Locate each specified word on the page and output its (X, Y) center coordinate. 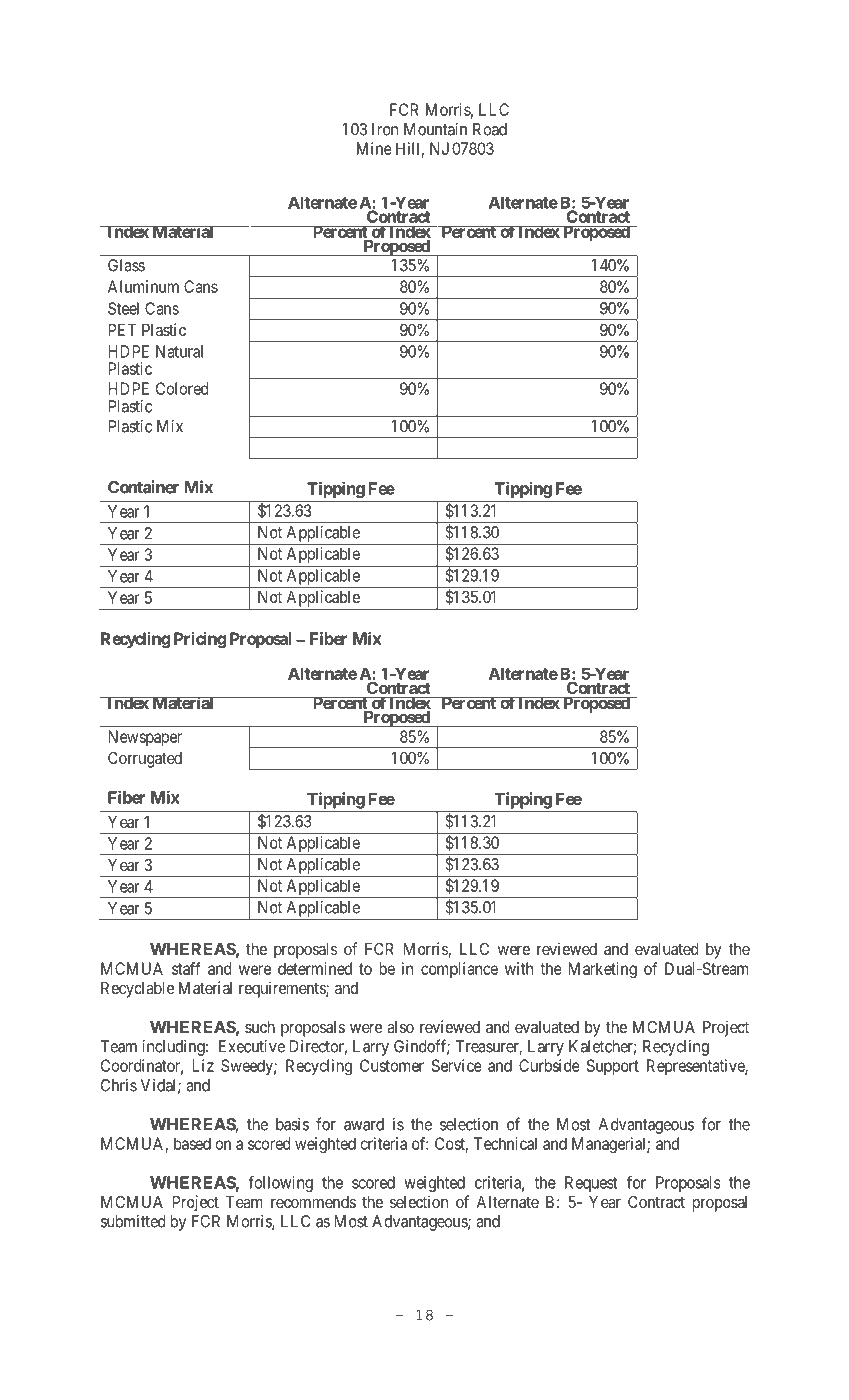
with (519, 968)
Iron (385, 129)
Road (490, 129)
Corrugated (145, 759)
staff (186, 968)
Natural (179, 351)
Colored (182, 388)
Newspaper (145, 738)
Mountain (435, 129)
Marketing (602, 970)
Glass (126, 265)
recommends (313, 1202)
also (400, 1027)
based (192, 1143)
